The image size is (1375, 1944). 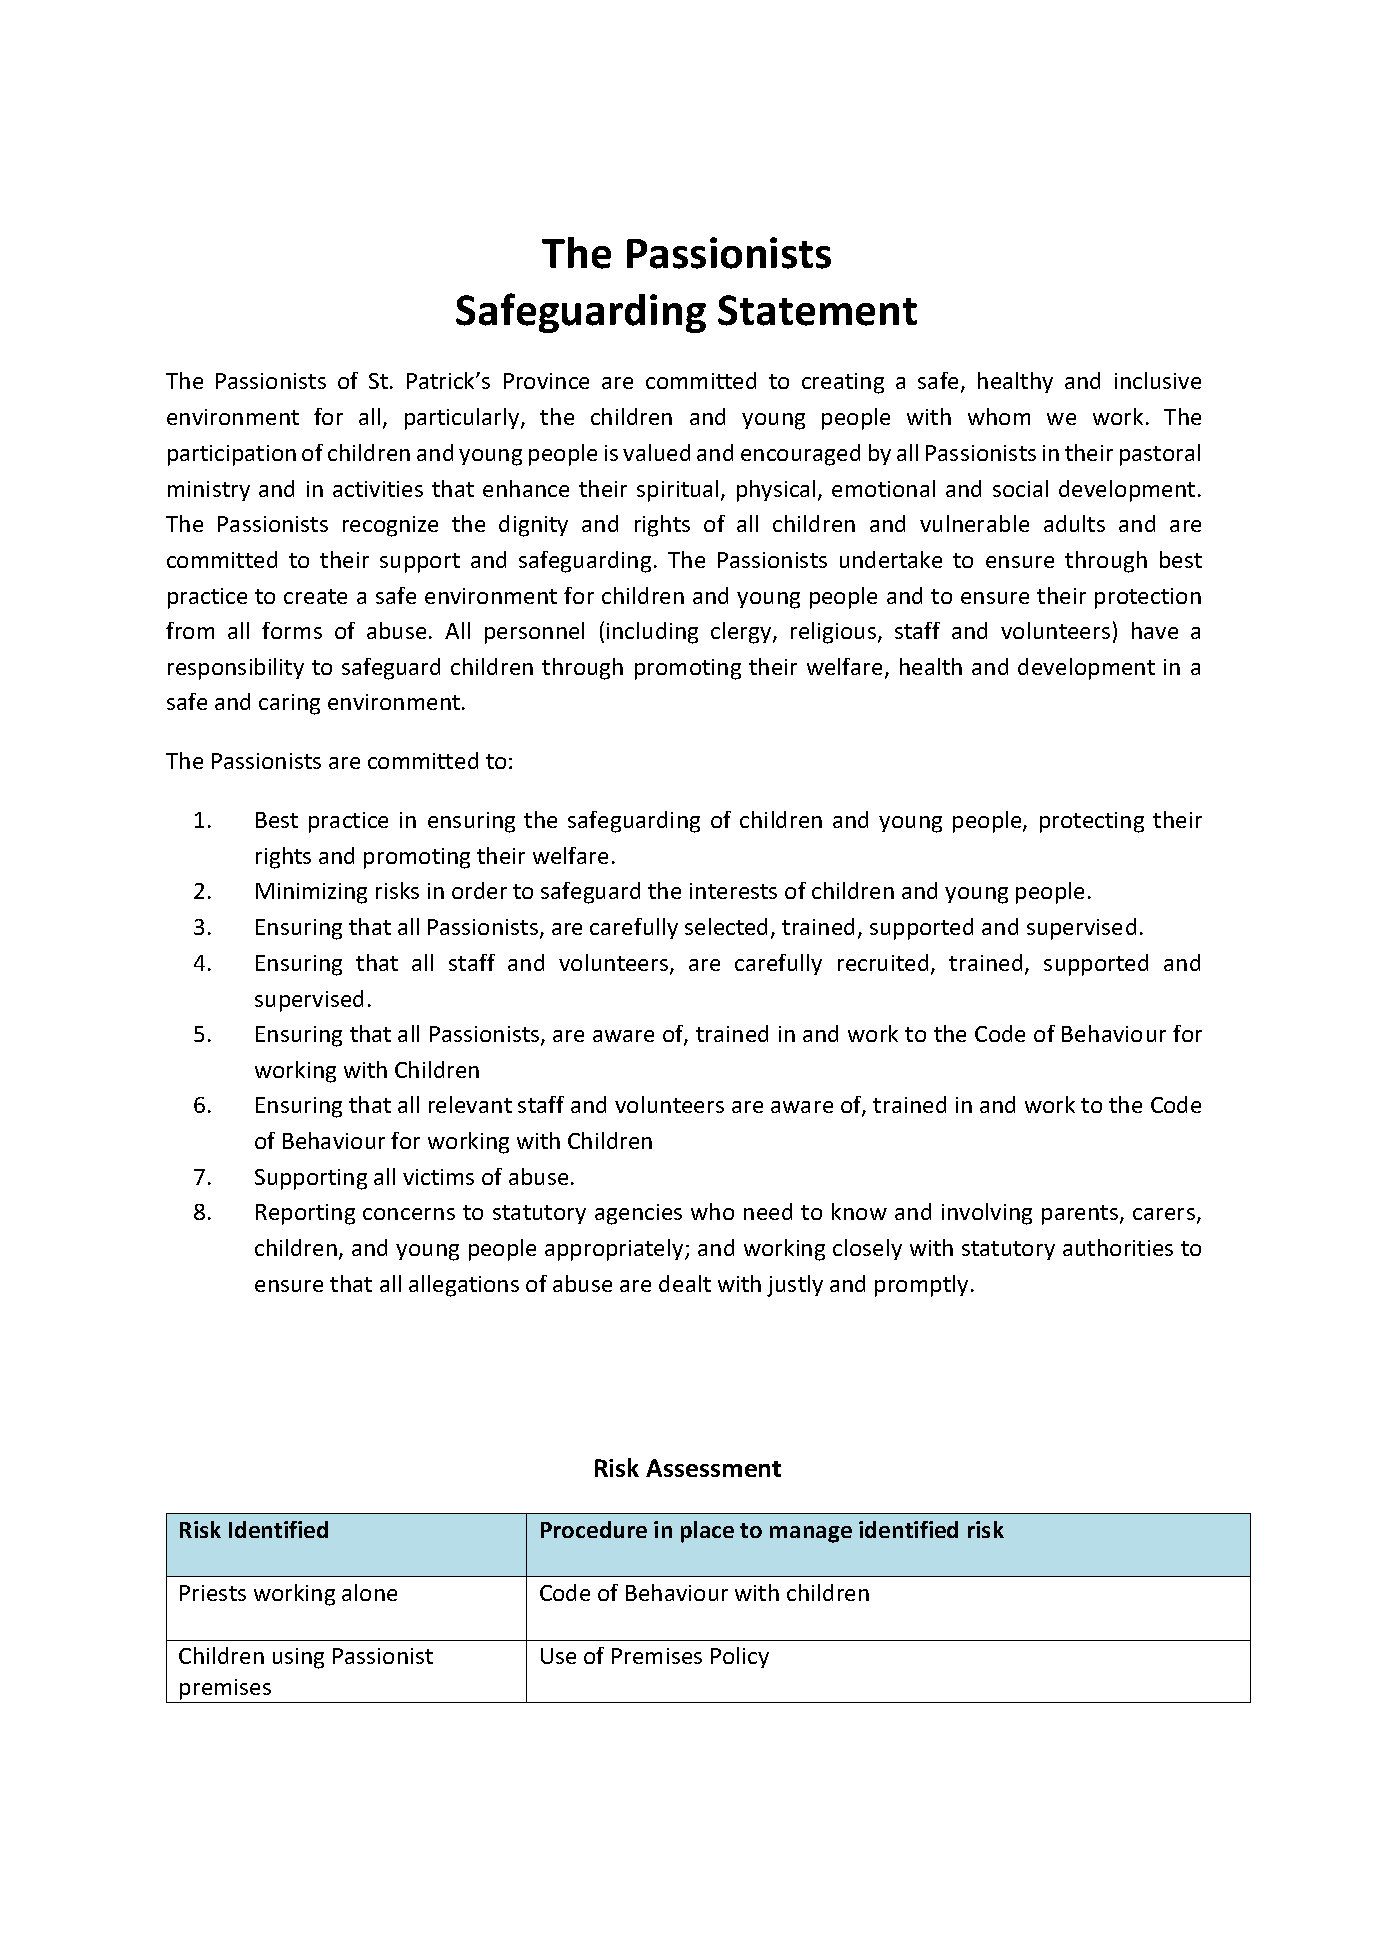 What do you see at coordinates (298, 1658) in the screenshot?
I see `using` at bounding box center [298, 1658].
